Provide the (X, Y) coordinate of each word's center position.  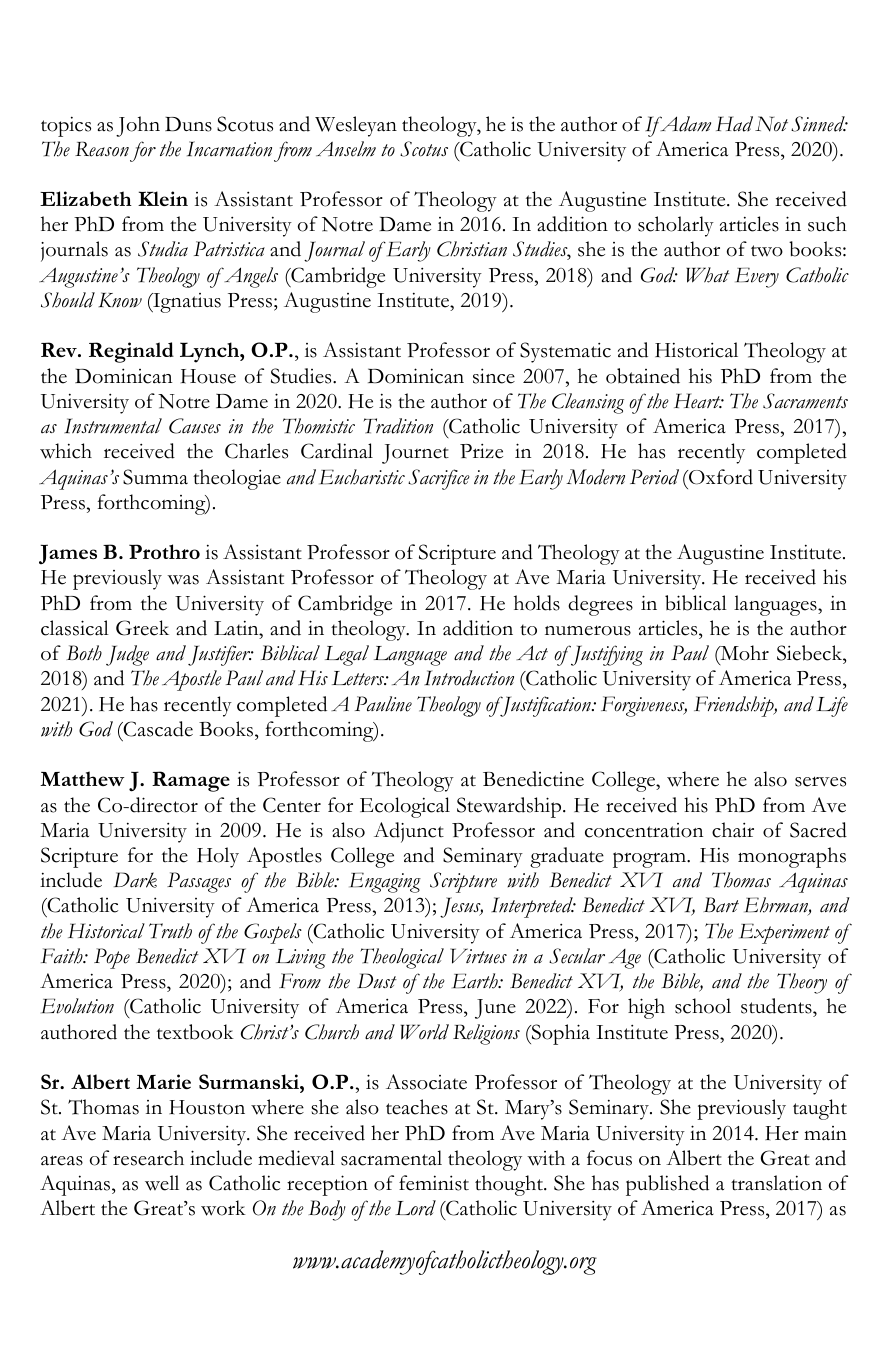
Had (734, 124)
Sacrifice (439, 479)
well (162, 1183)
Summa (155, 477)
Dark (135, 880)
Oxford (720, 477)
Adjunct (409, 832)
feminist (434, 1183)
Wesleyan (356, 126)
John (138, 126)
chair (733, 830)
